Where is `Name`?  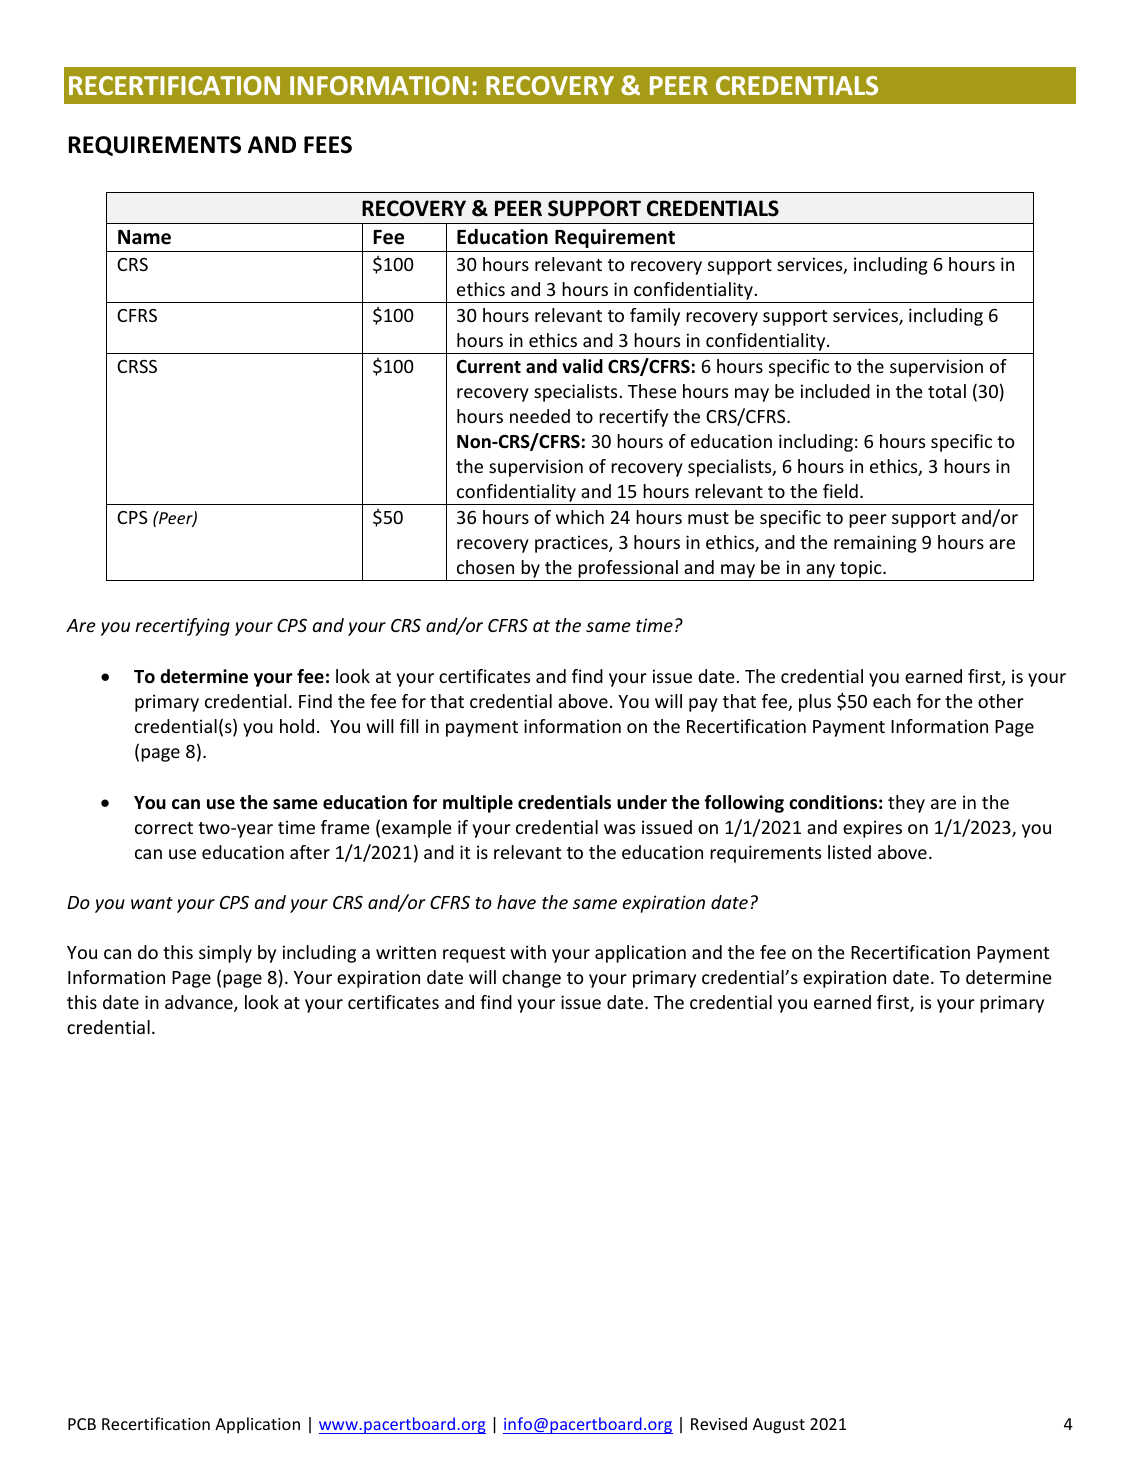
Name is located at coordinates (144, 237).
